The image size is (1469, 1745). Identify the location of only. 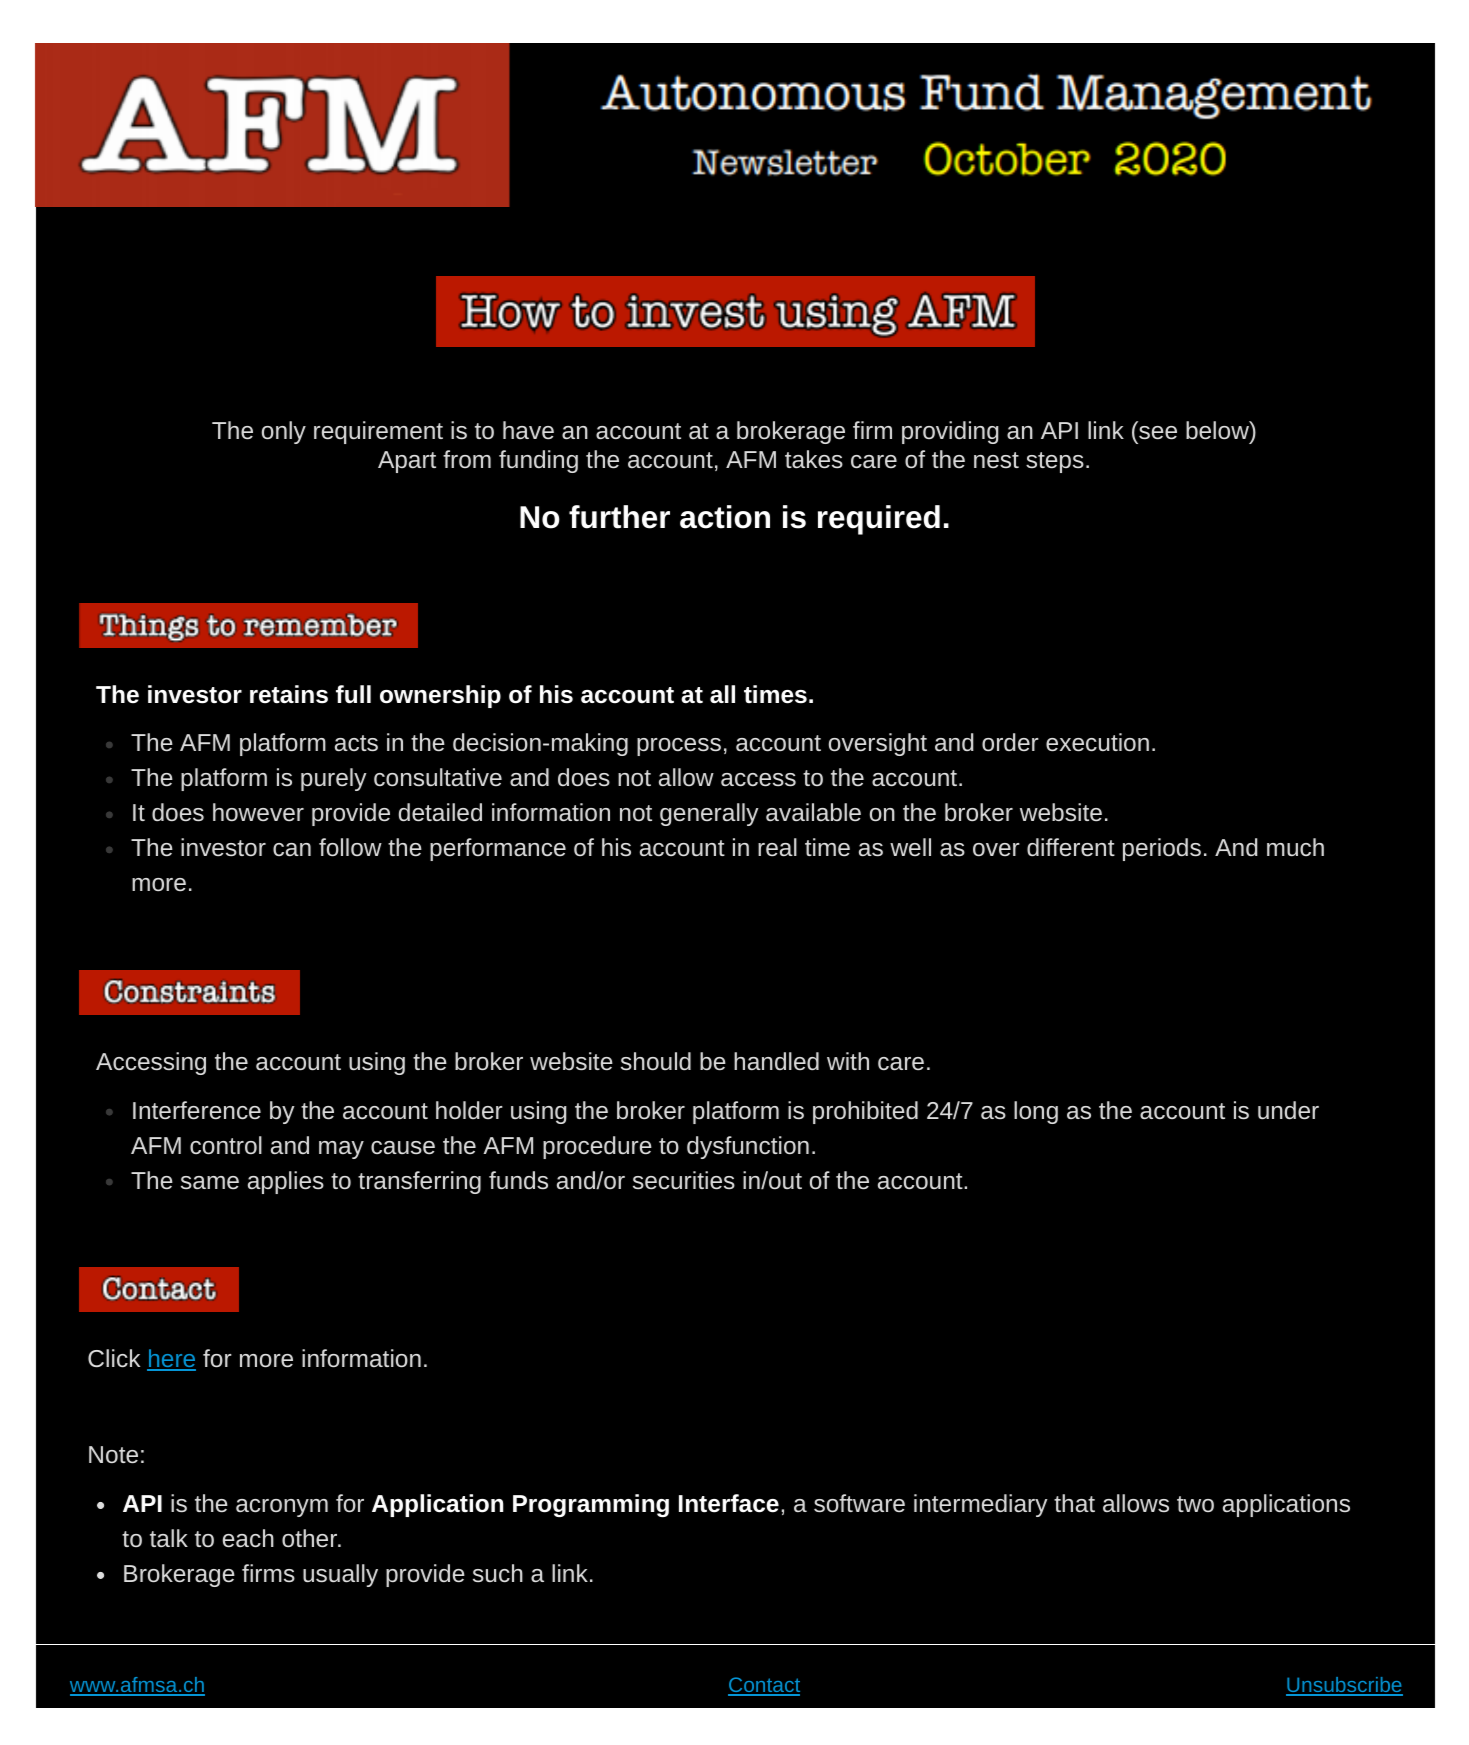
(284, 432).
